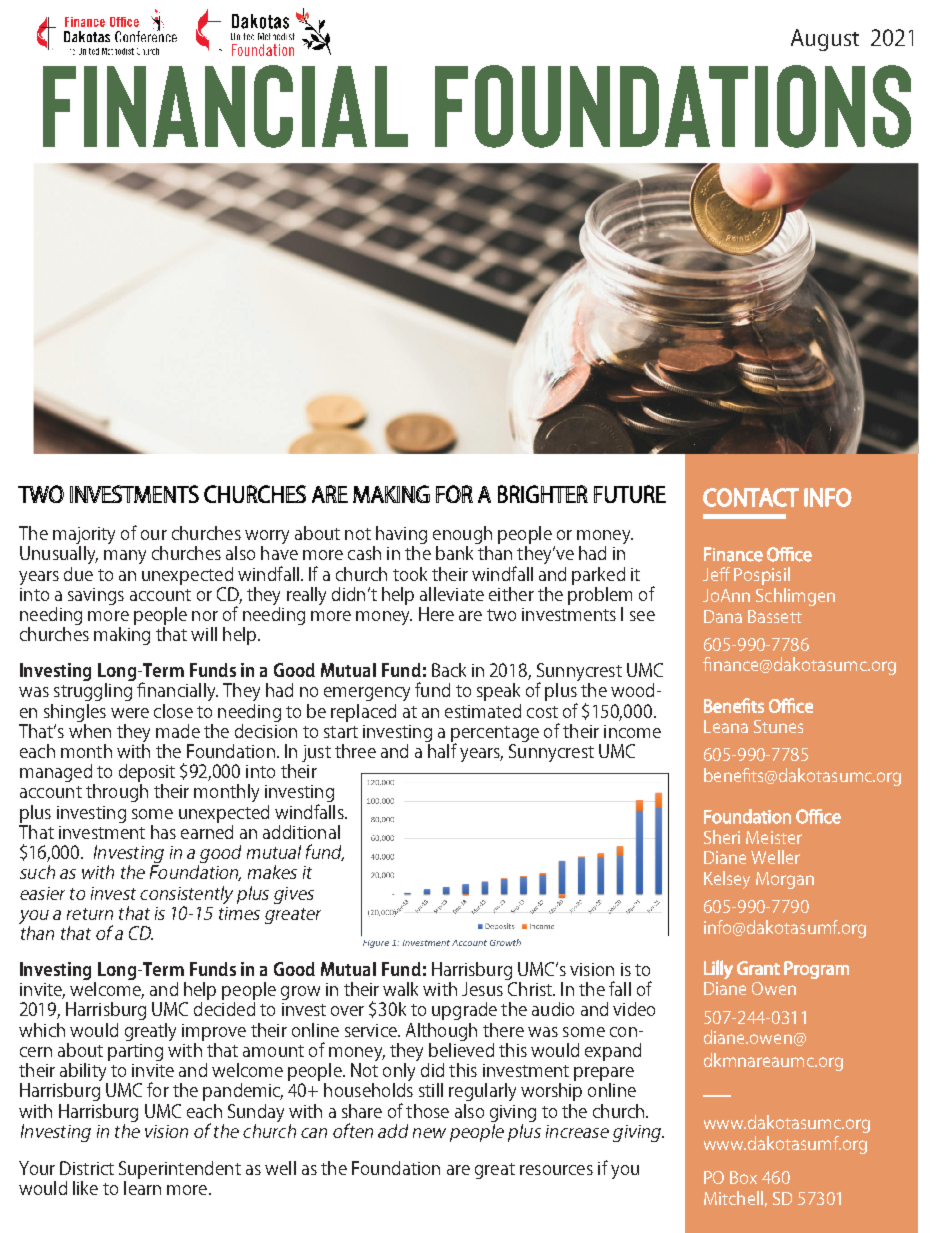 This image has height=1233, width=952. I want to click on Financial, so click(225, 106).
